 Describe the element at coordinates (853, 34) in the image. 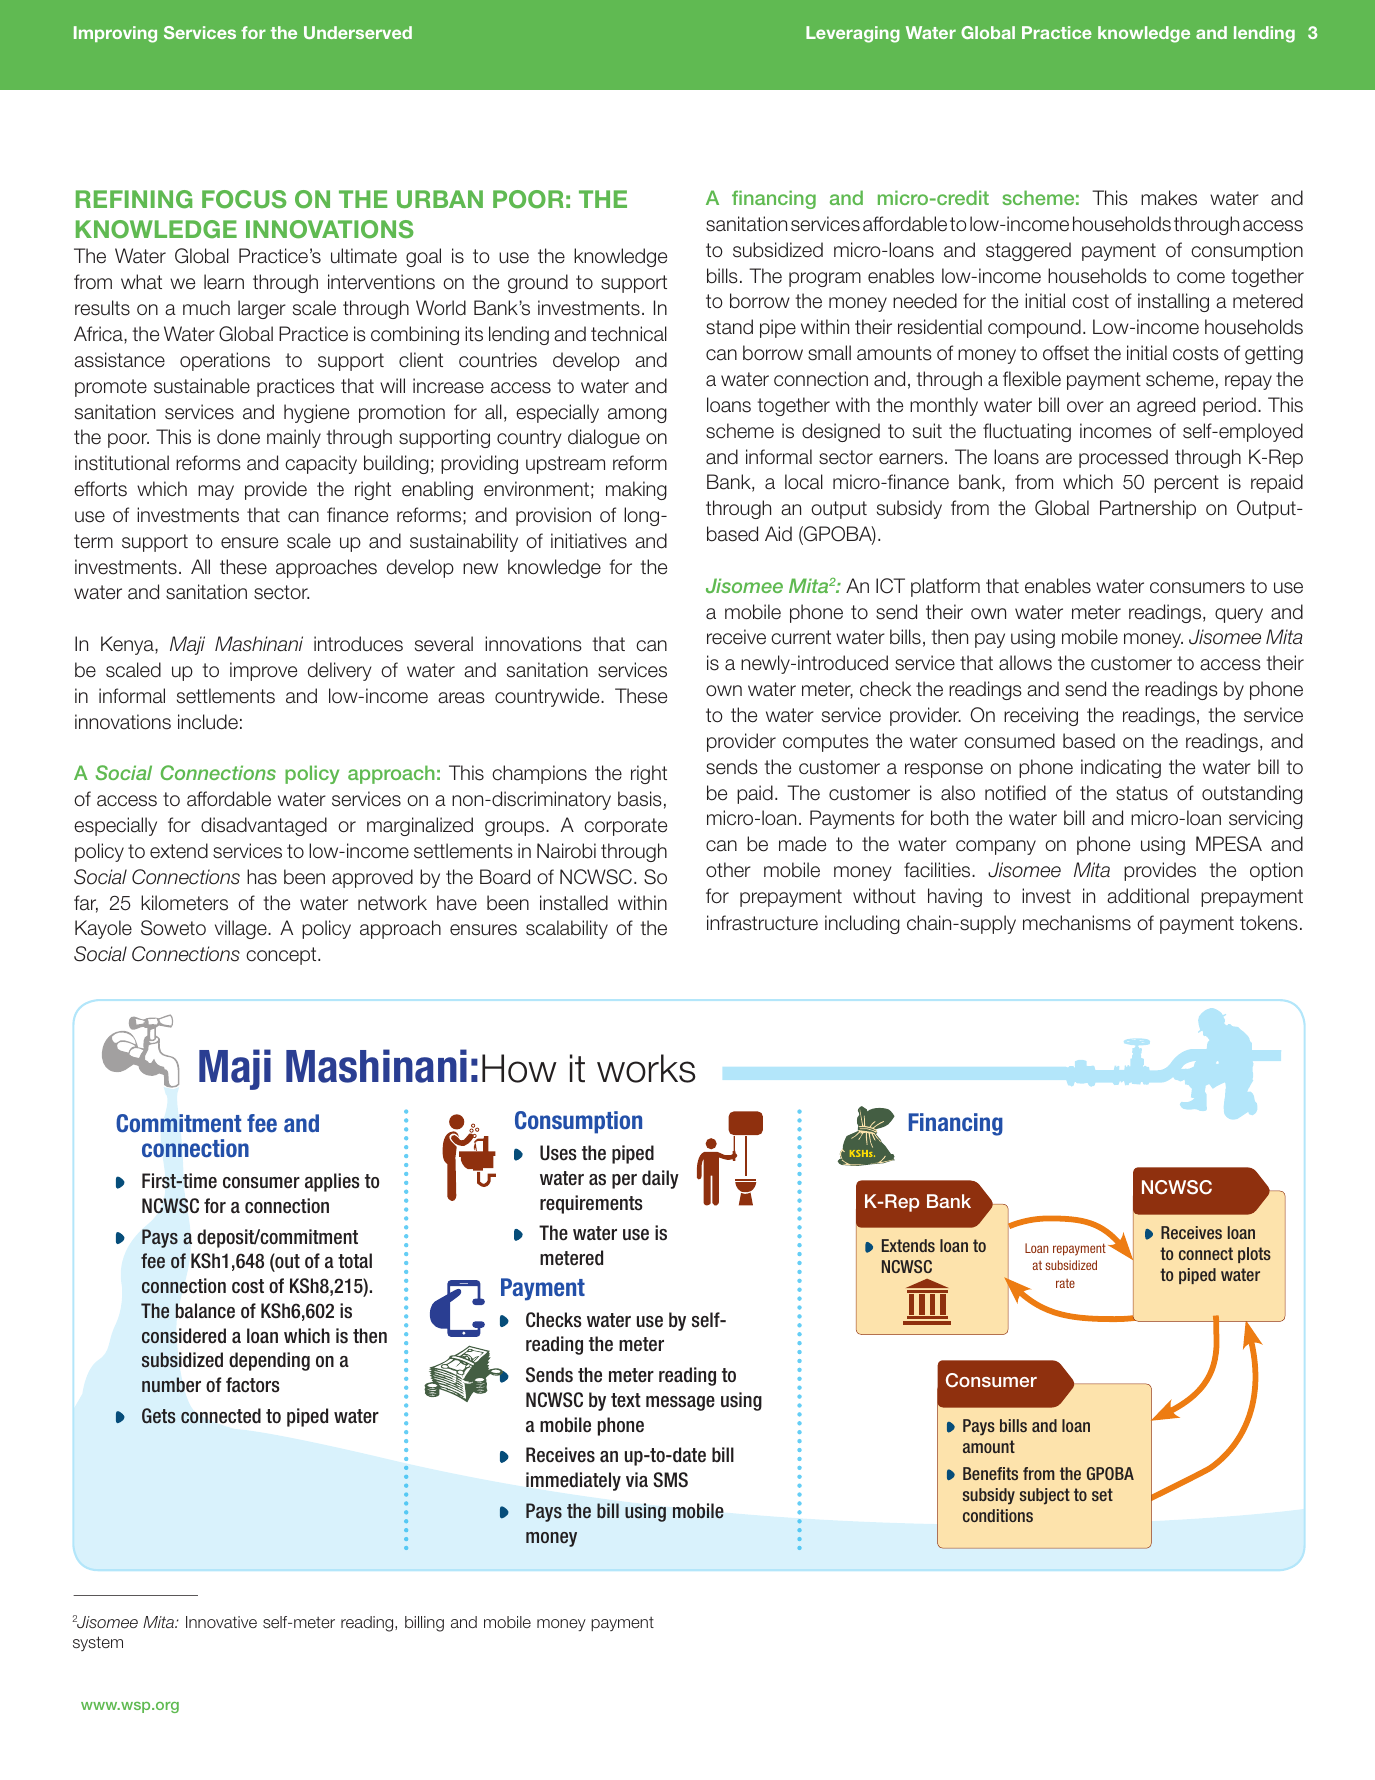

I see `Leveraging` at that location.
